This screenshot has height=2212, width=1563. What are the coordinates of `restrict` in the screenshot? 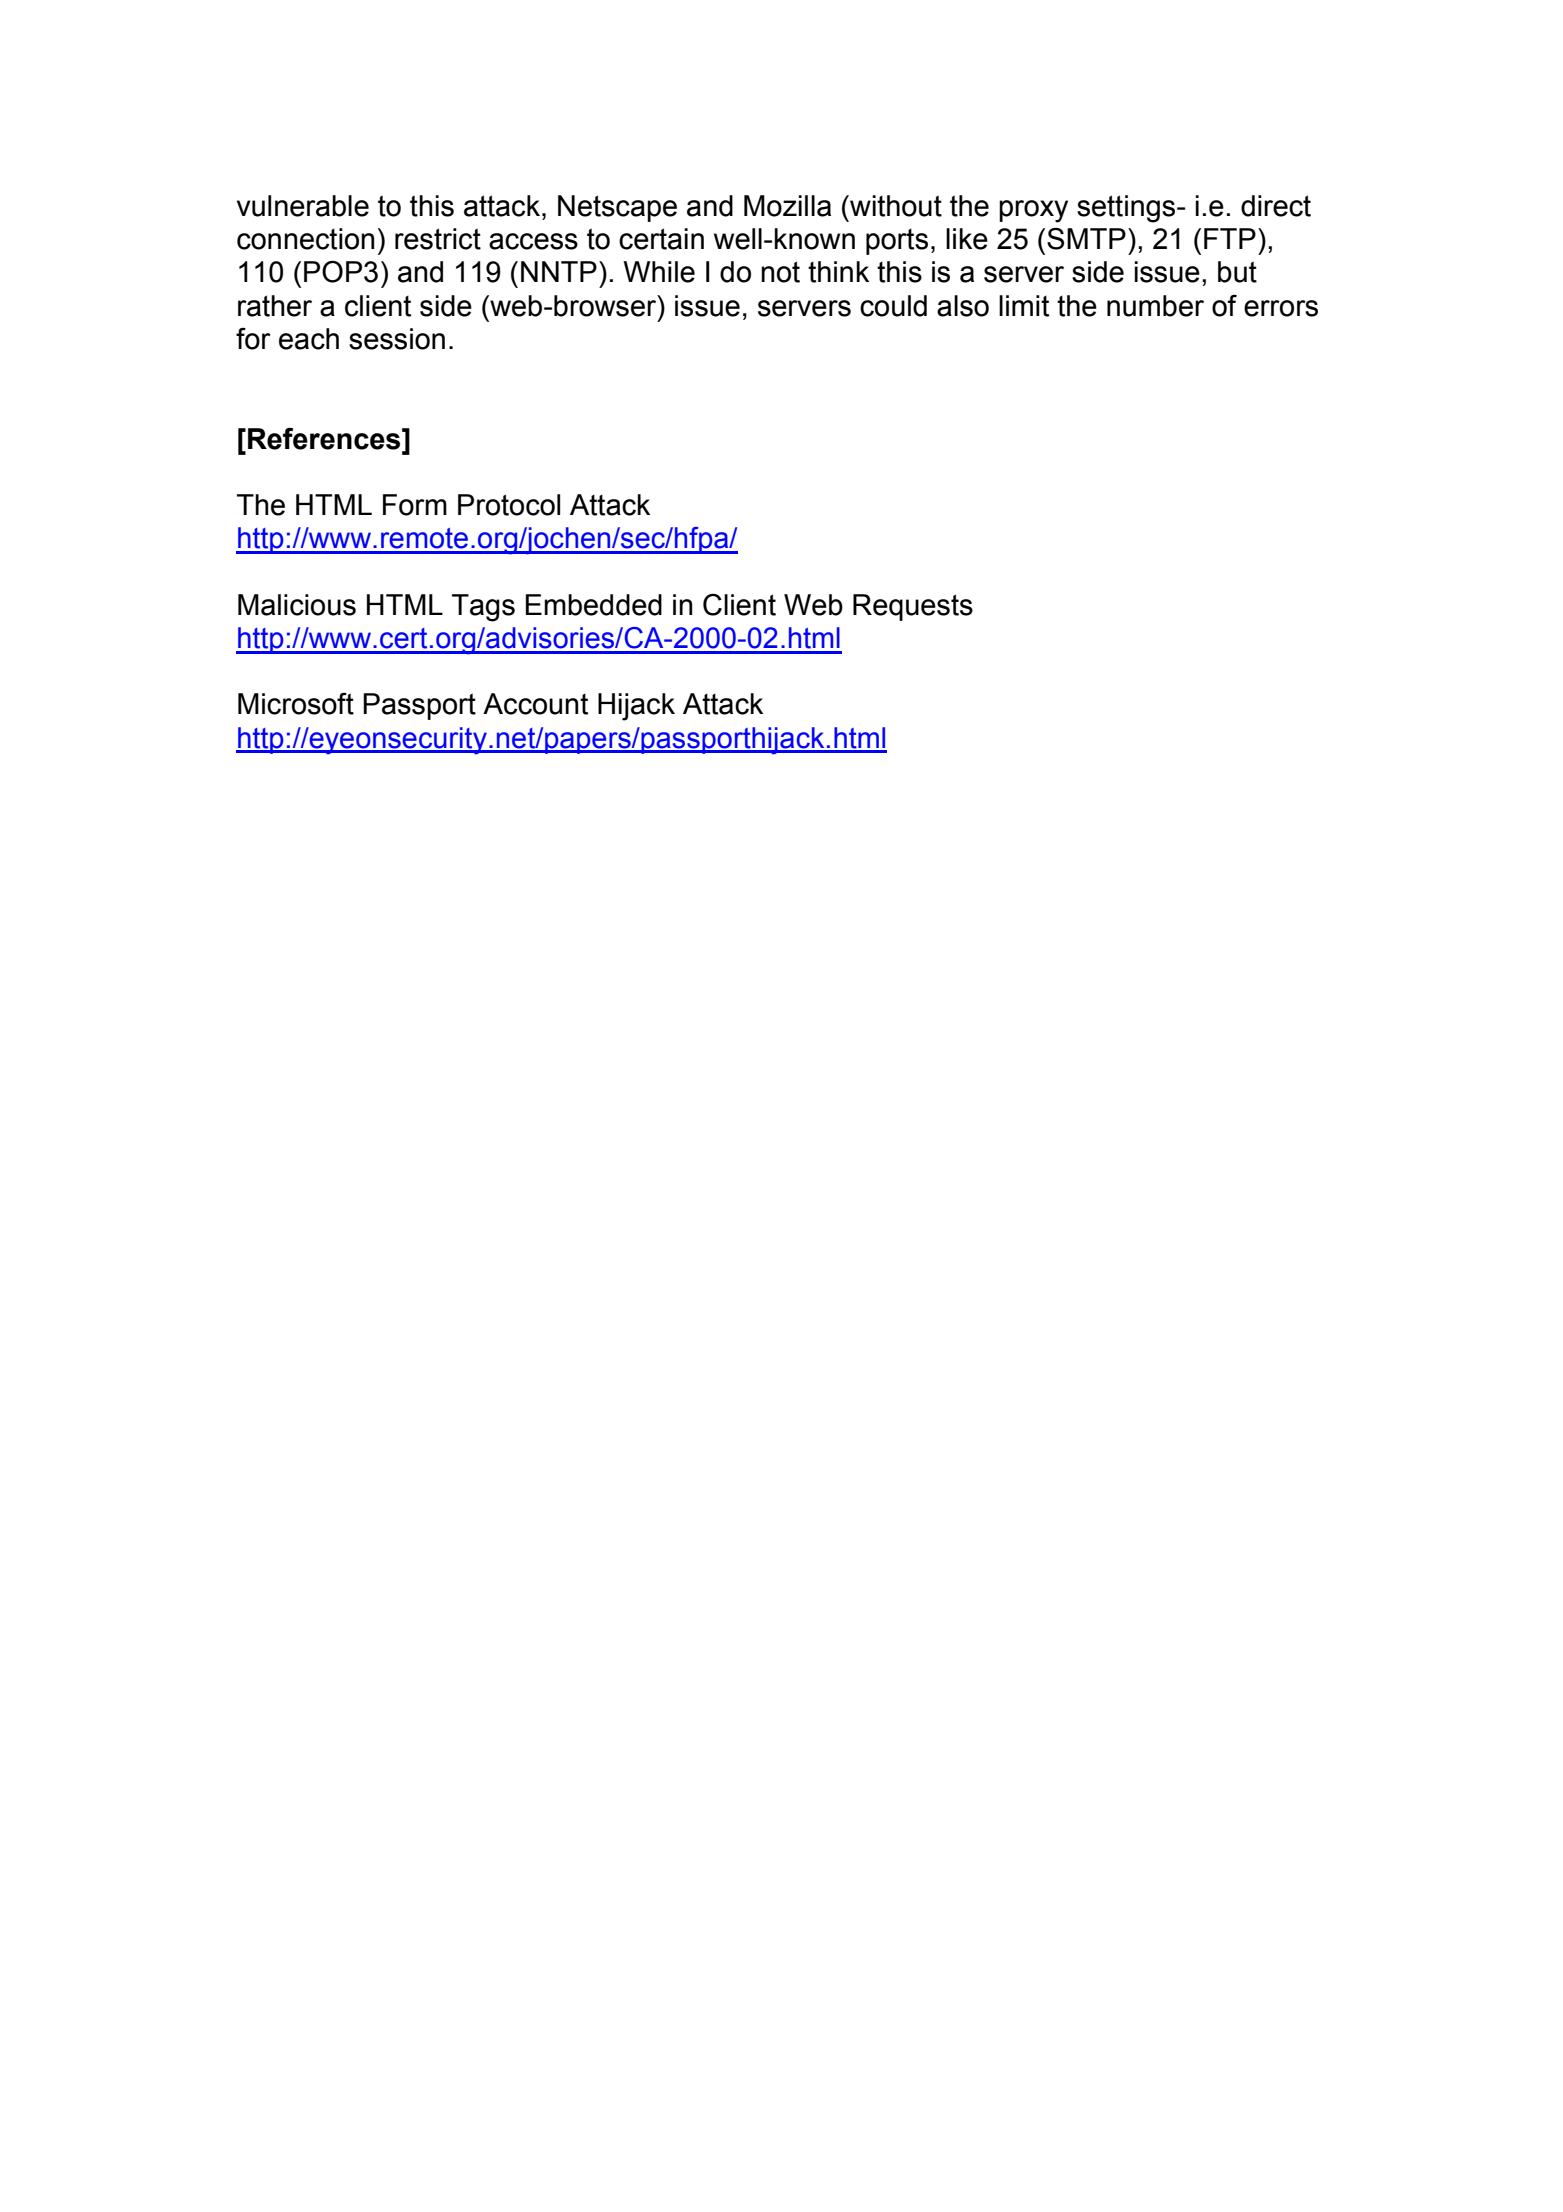 It's located at (438, 239).
